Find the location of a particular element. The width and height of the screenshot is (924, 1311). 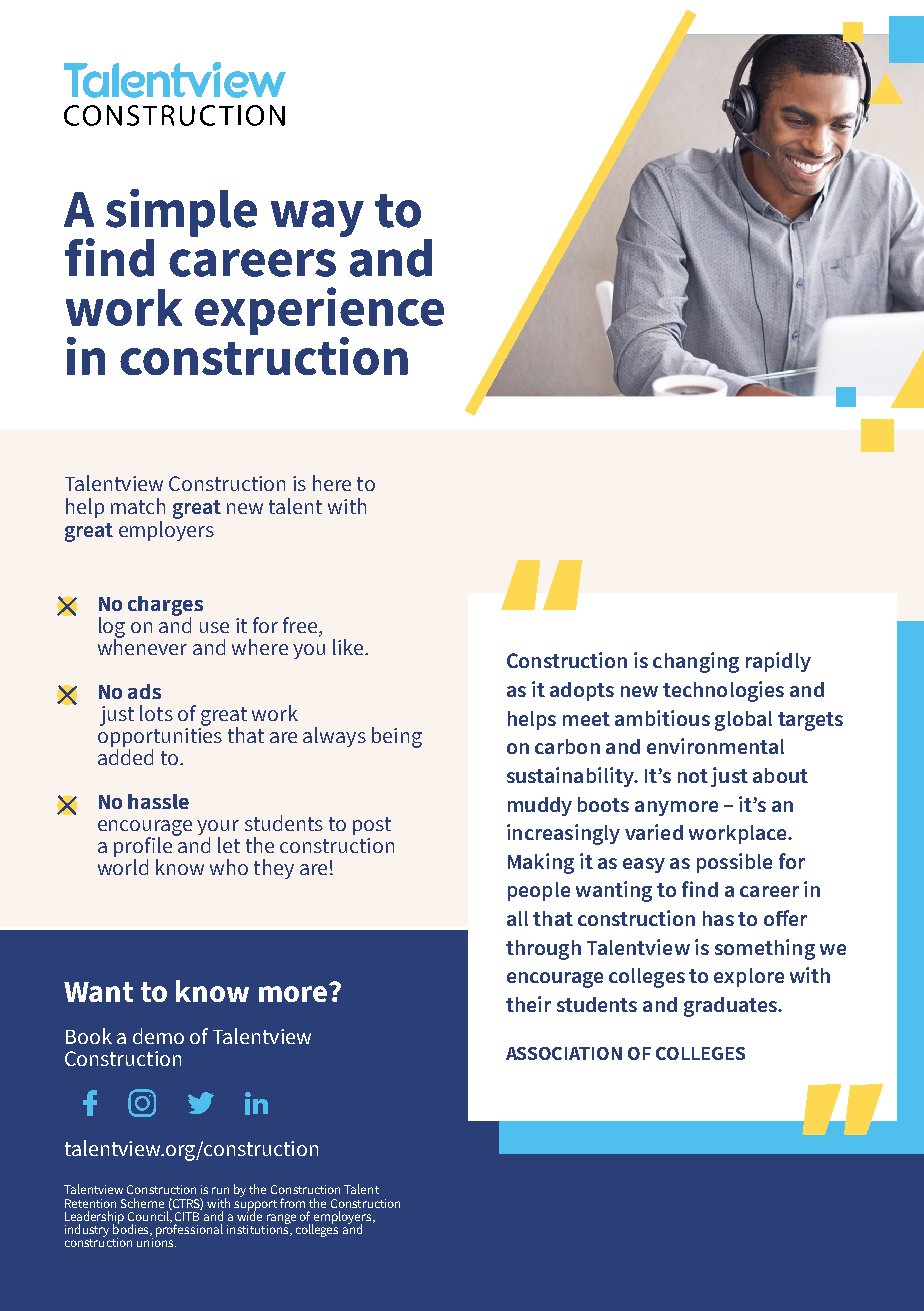

simple is located at coordinates (181, 213).
